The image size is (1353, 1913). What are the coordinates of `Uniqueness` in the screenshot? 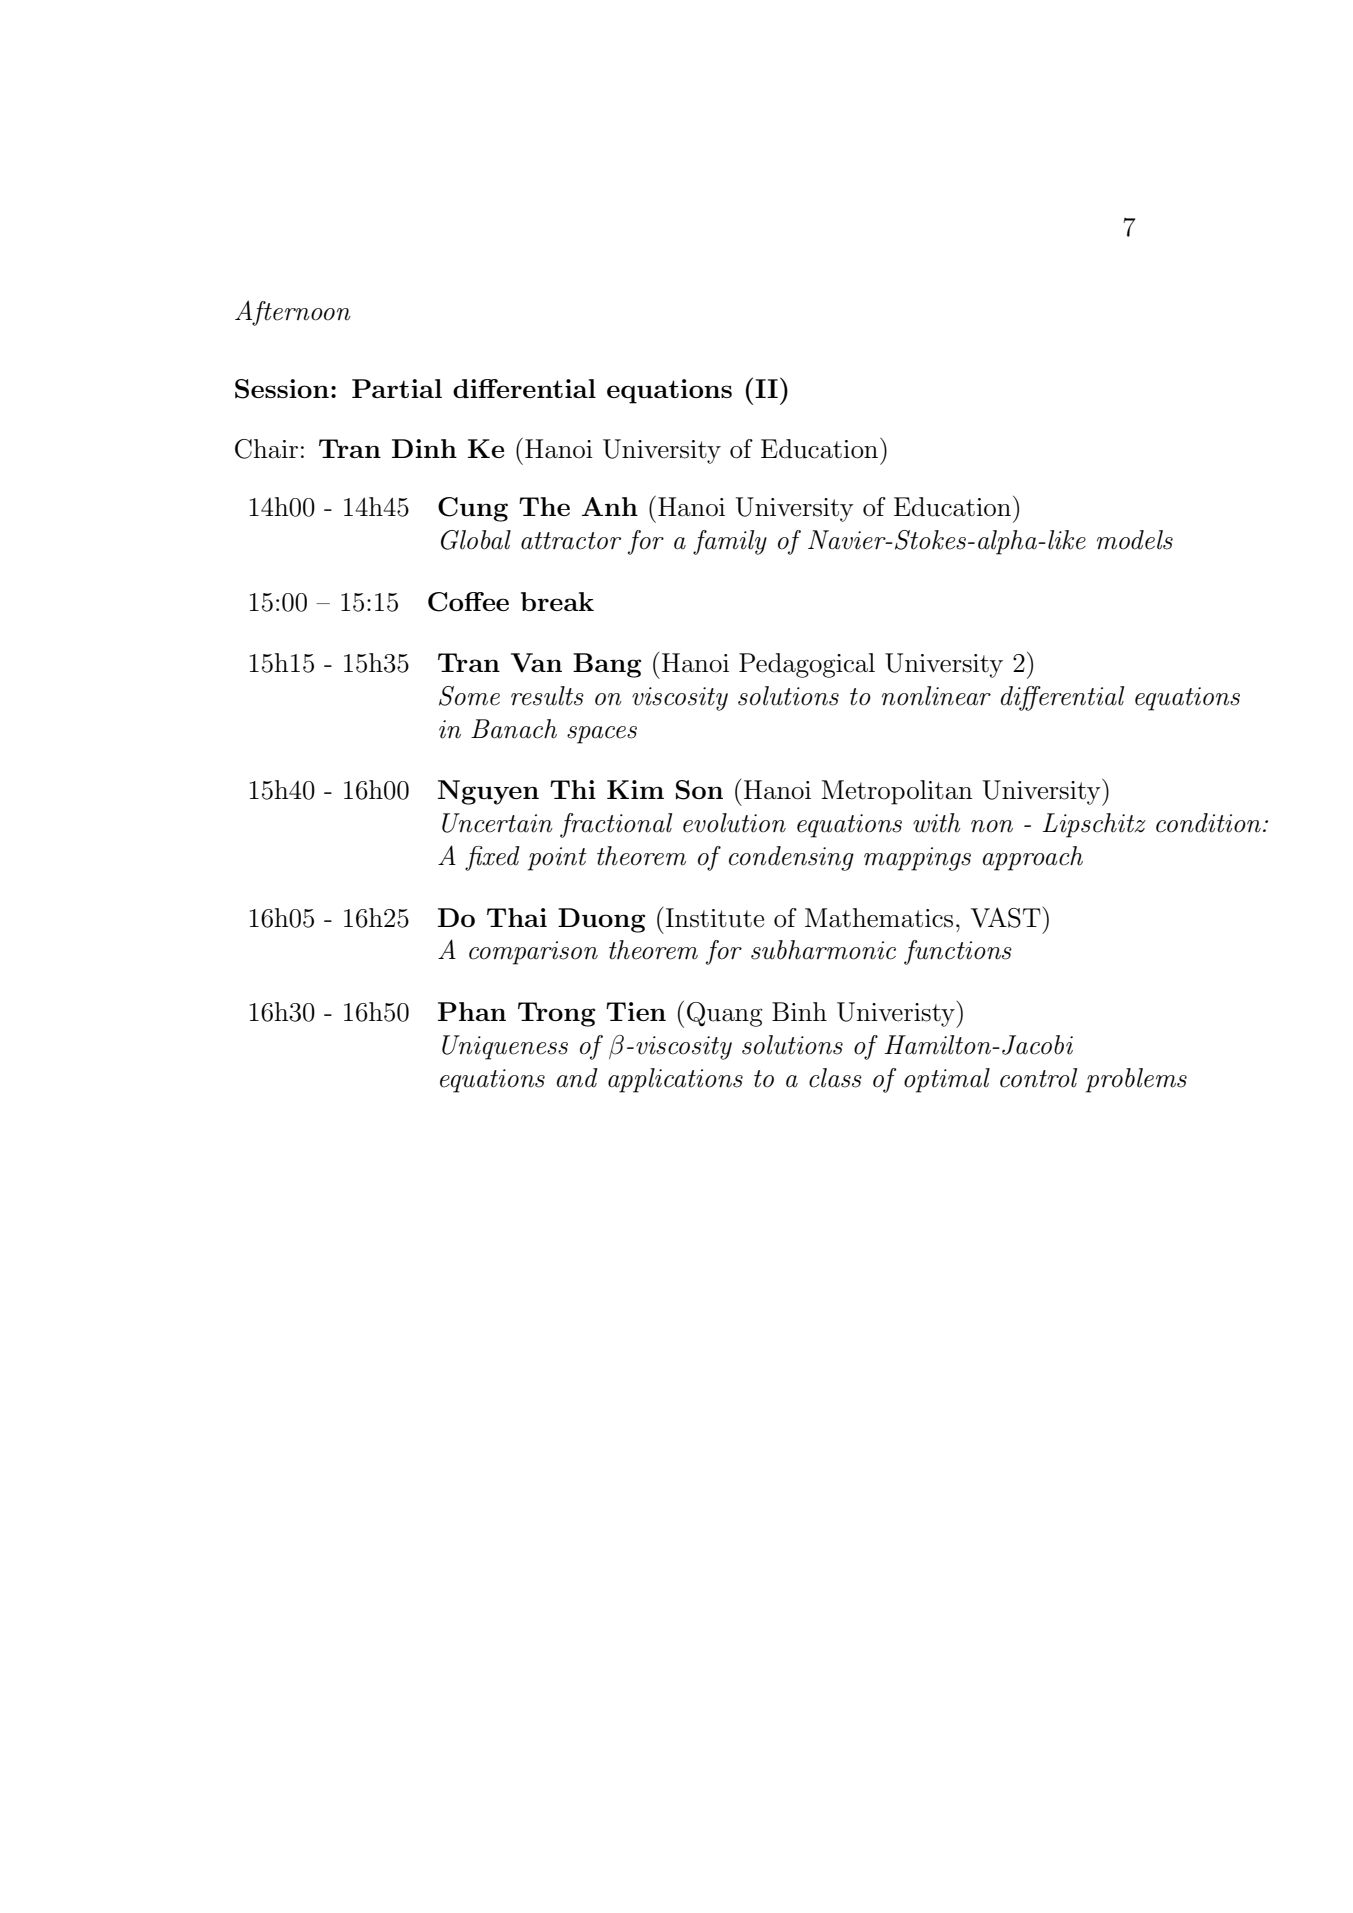 It's located at (505, 1047).
